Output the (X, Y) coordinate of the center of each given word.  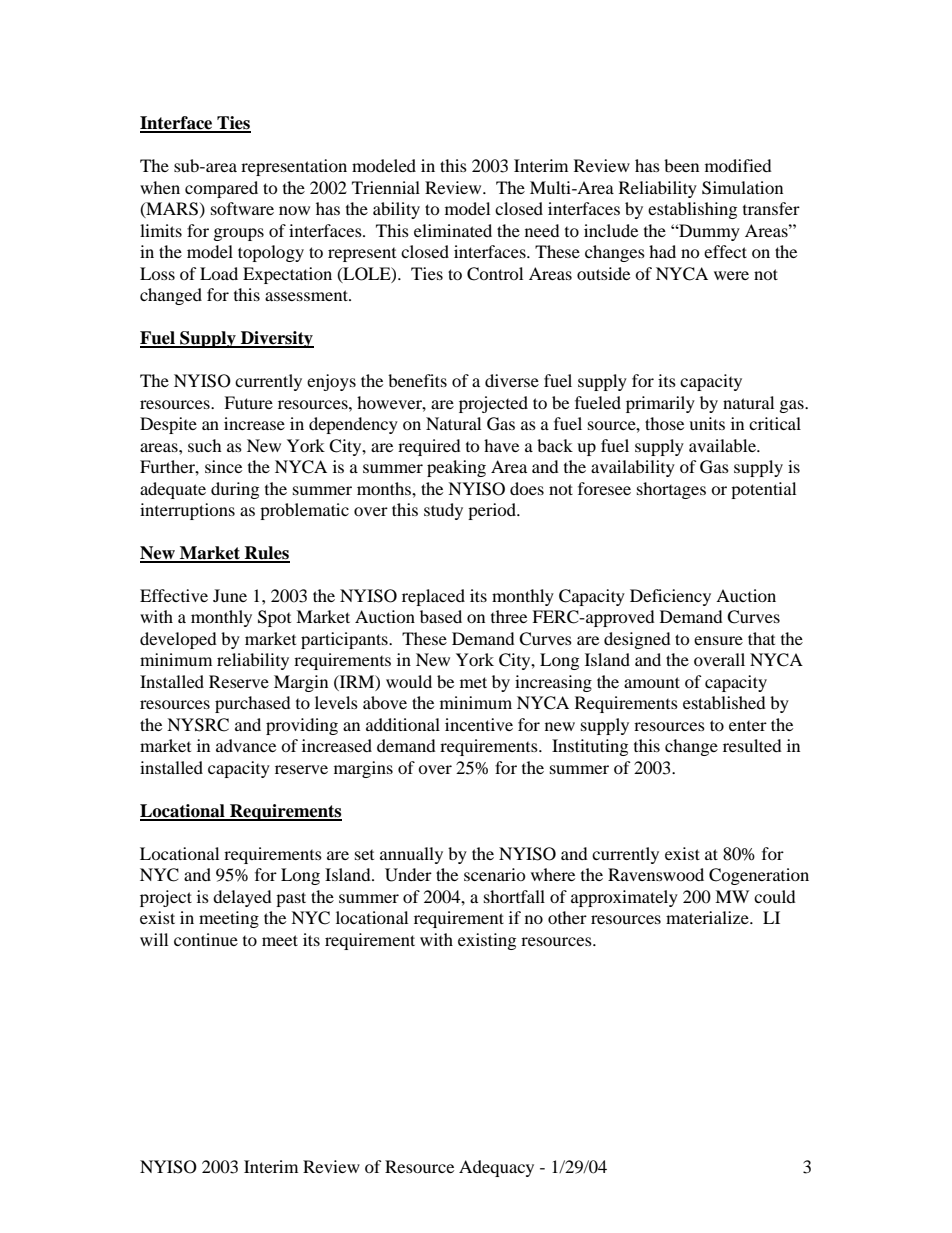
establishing (692, 210)
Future (248, 402)
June (230, 595)
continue (206, 939)
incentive (479, 724)
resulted (752, 745)
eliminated (453, 230)
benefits (417, 380)
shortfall (514, 896)
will (154, 939)
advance (246, 745)
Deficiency (670, 597)
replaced (433, 597)
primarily (660, 404)
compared (221, 189)
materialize (708, 917)
